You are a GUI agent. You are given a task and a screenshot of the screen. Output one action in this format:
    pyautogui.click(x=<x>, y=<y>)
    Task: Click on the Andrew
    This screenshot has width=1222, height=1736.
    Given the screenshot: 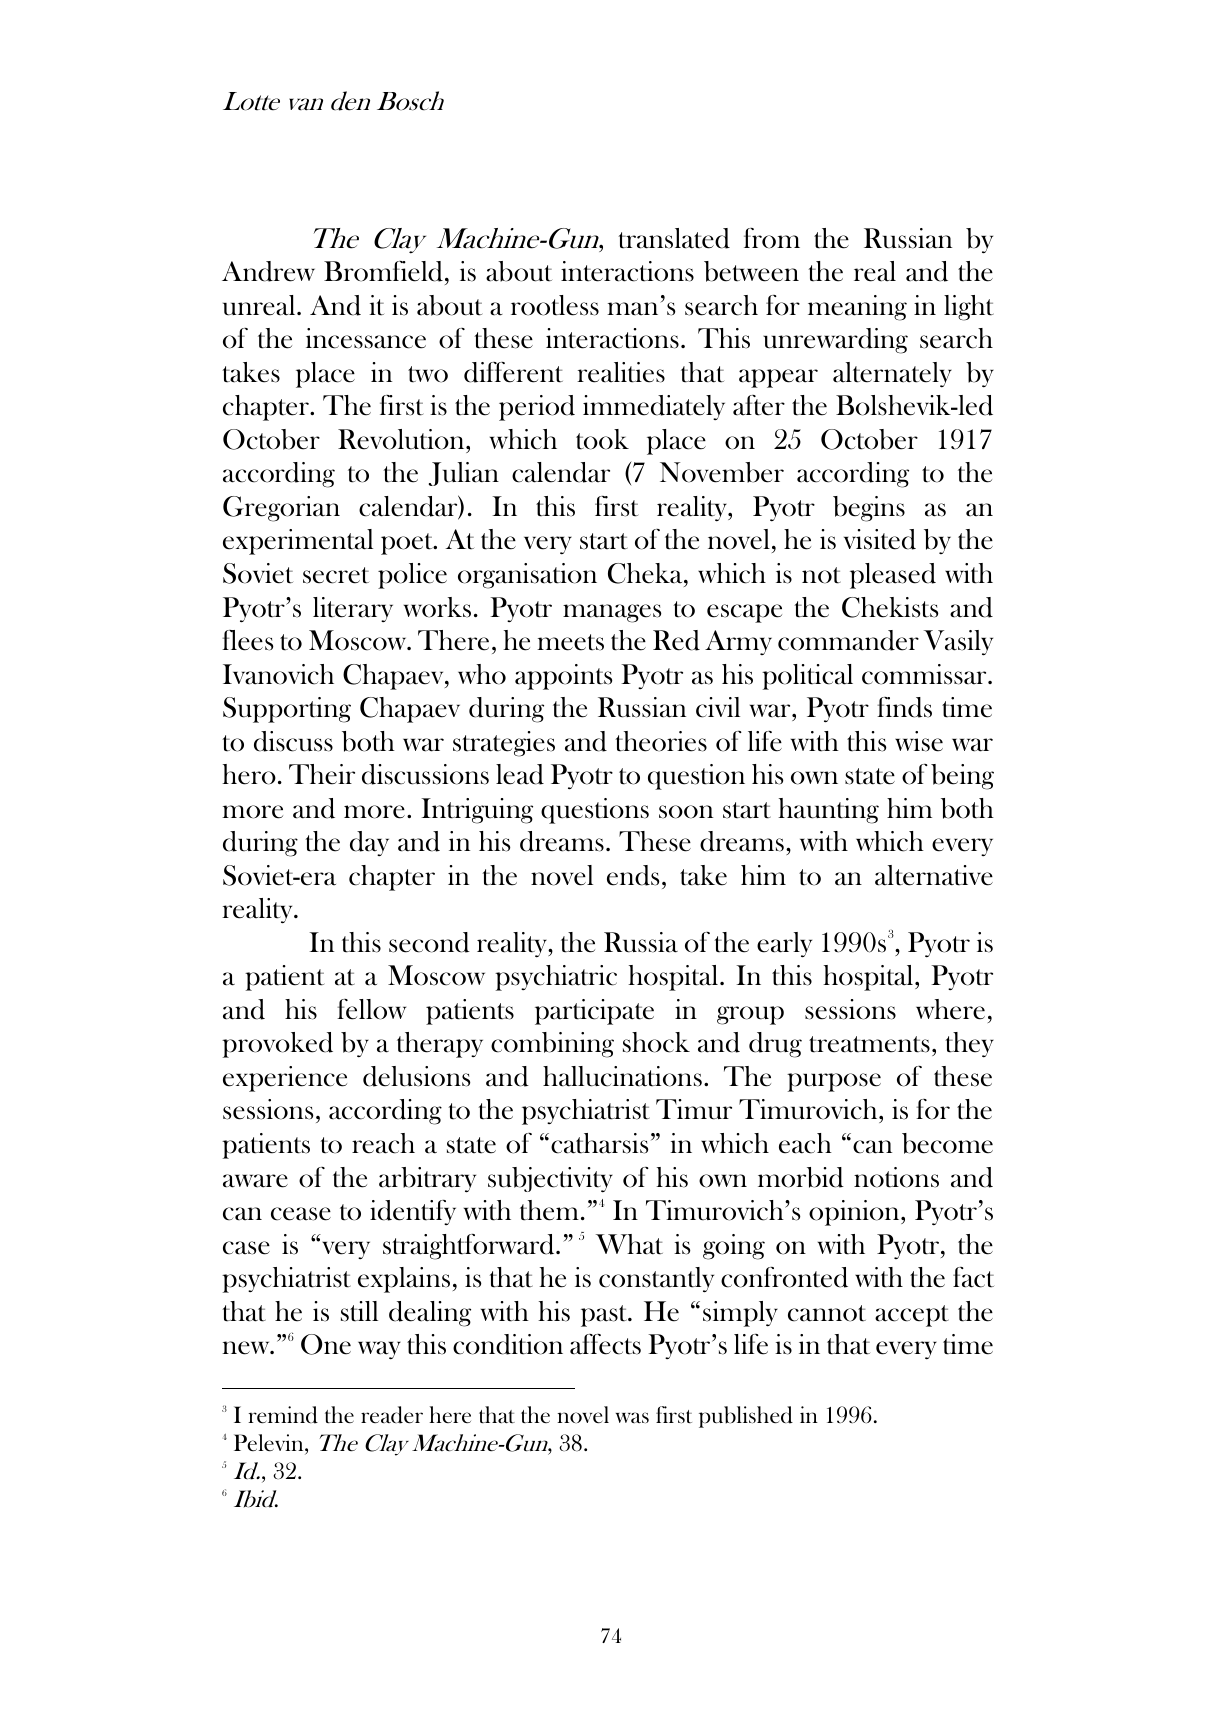 What is the action you would take?
    pyautogui.click(x=268, y=271)
